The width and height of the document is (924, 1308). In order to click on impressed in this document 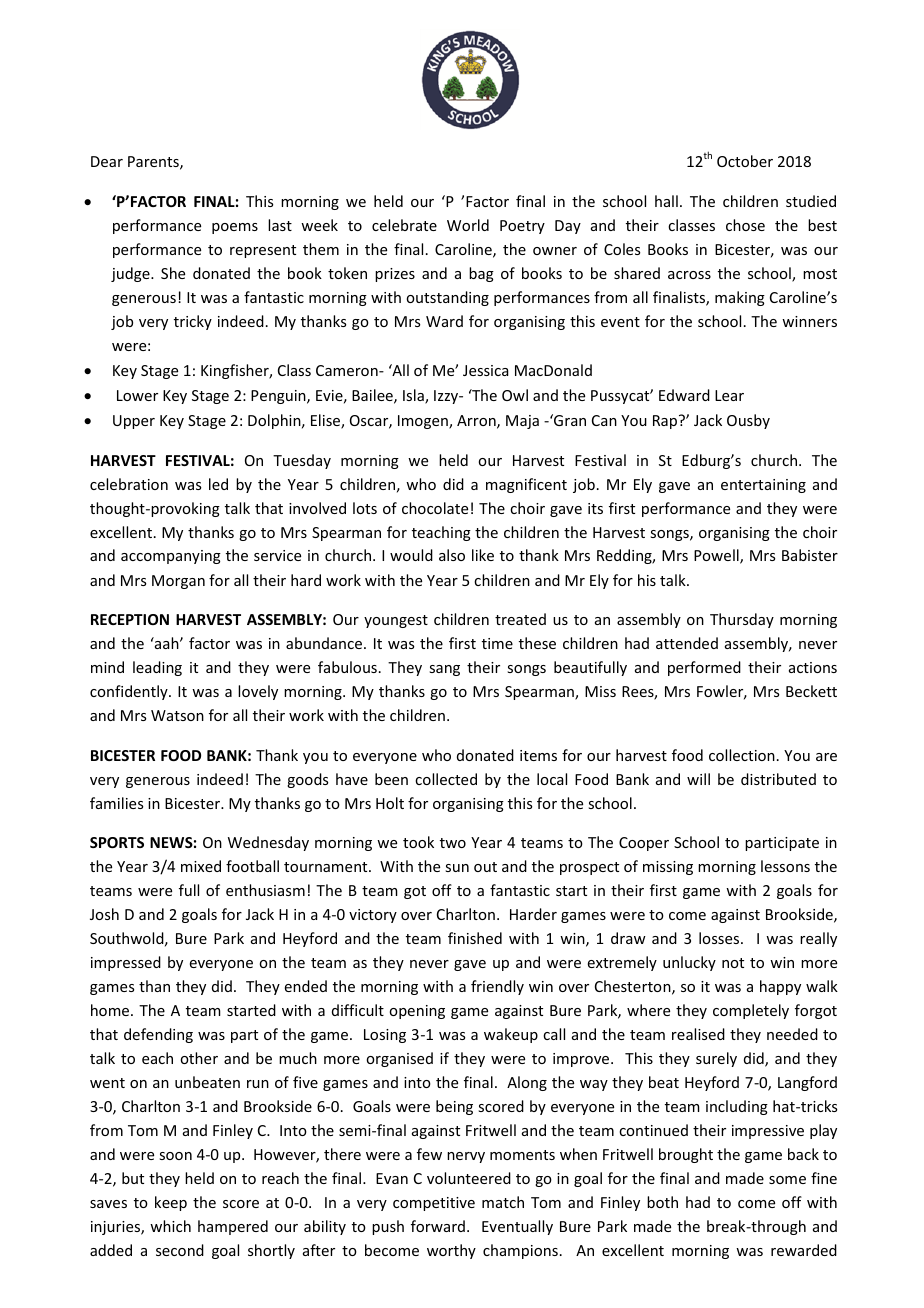, I will do `click(126, 963)`.
